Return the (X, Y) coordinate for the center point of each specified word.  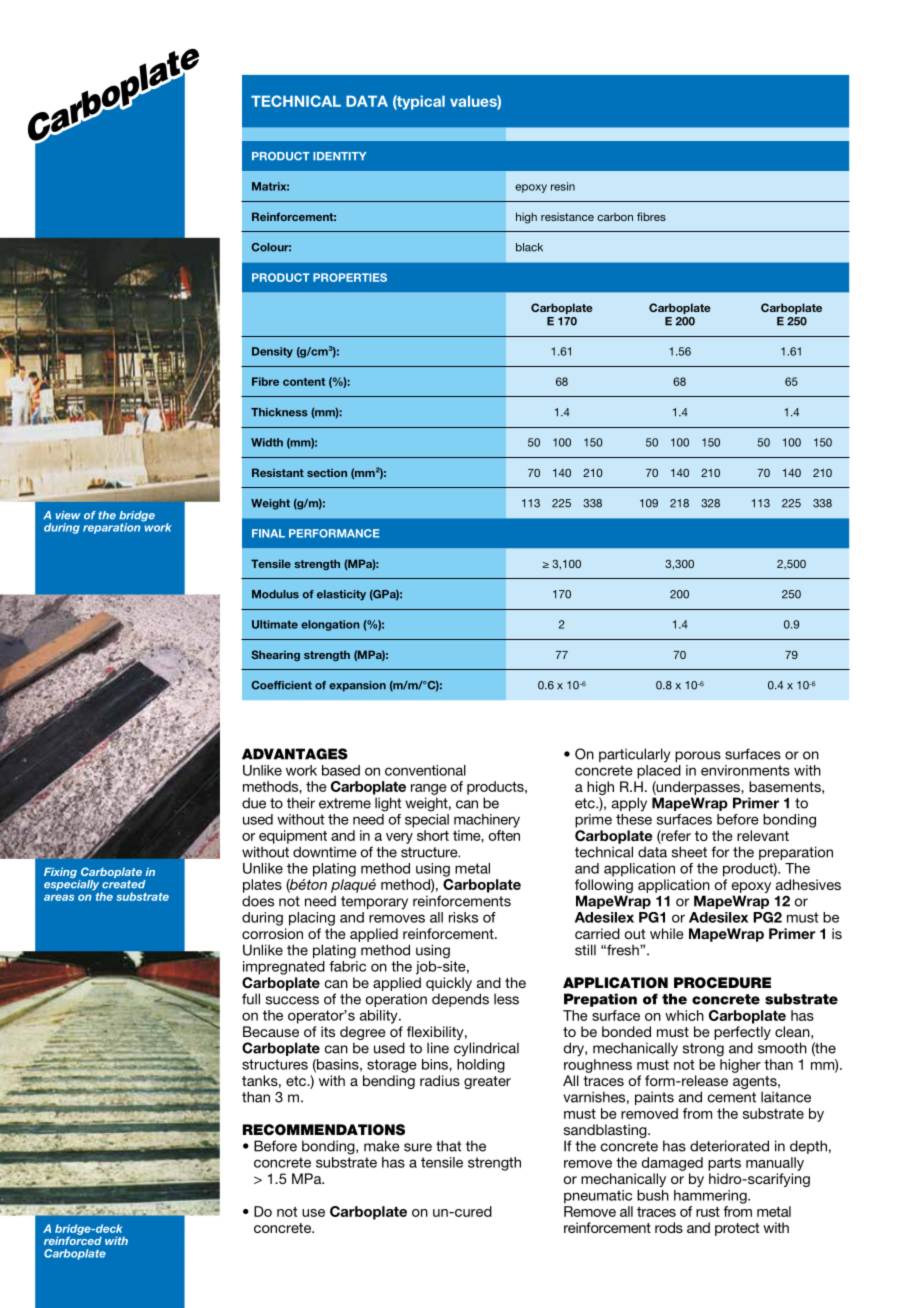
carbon (615, 217)
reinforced (73, 1239)
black (529, 247)
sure (418, 1147)
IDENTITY (339, 156)
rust (708, 1212)
